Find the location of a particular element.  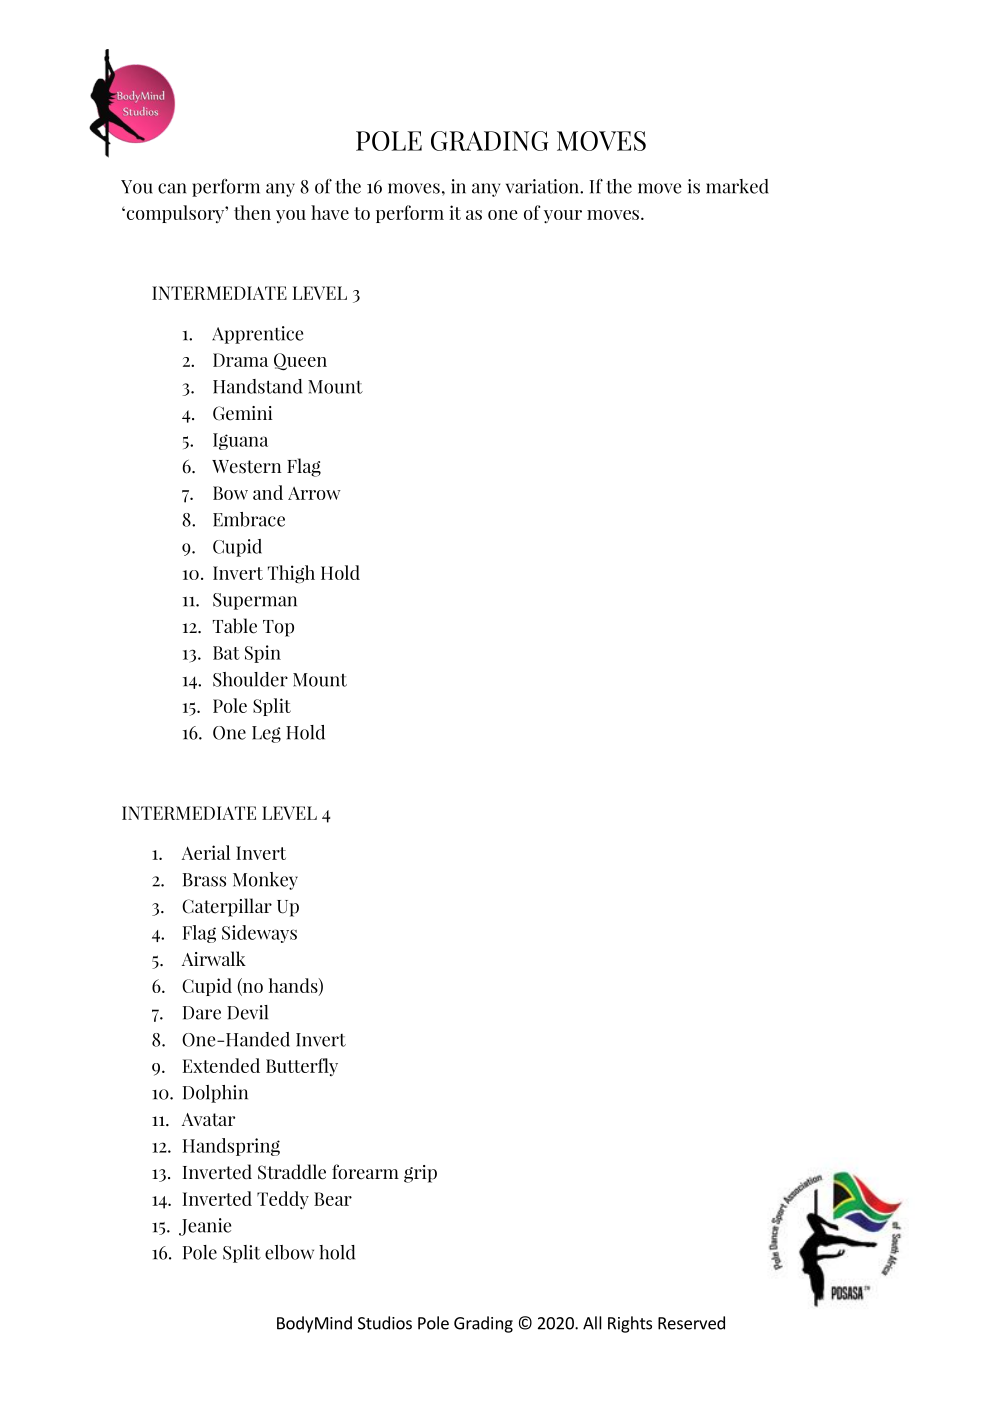

Queen is located at coordinates (300, 362).
